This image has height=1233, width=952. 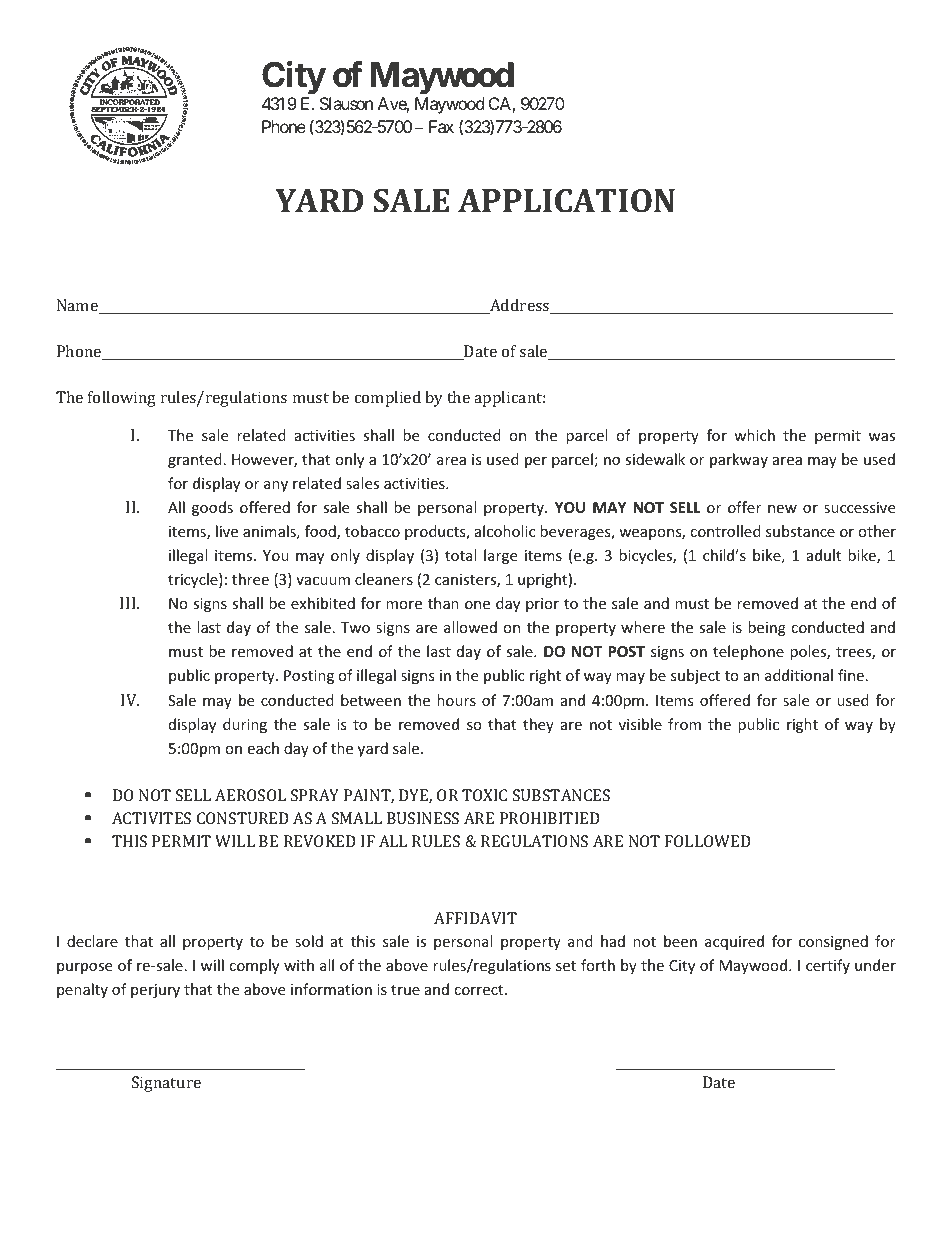 What do you see at coordinates (475, 918) in the image?
I see `AFFIDAVIT` at bounding box center [475, 918].
